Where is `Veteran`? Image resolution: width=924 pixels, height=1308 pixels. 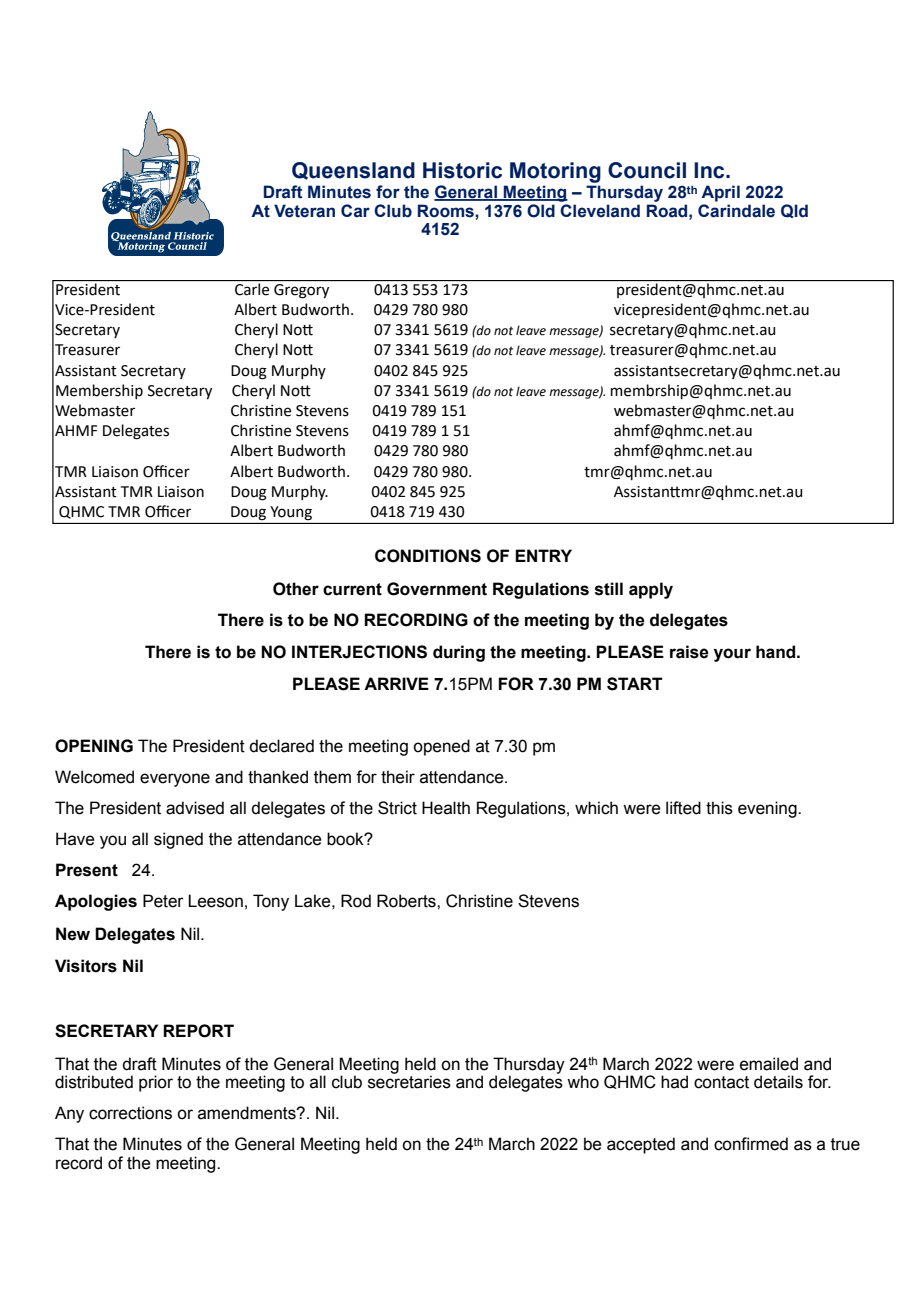
Veteran is located at coordinates (304, 211).
